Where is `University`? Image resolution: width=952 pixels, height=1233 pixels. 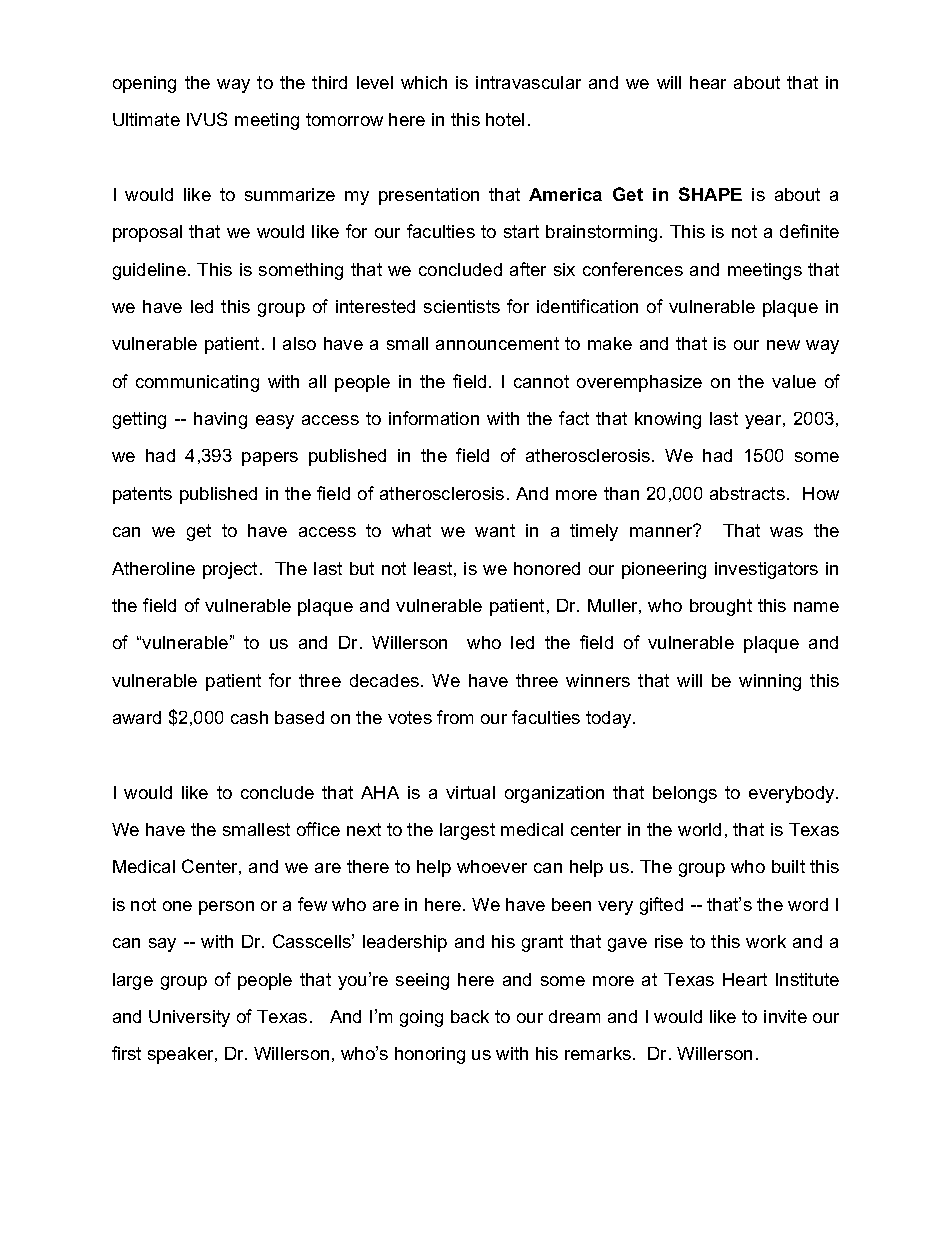
University is located at coordinates (189, 1018).
